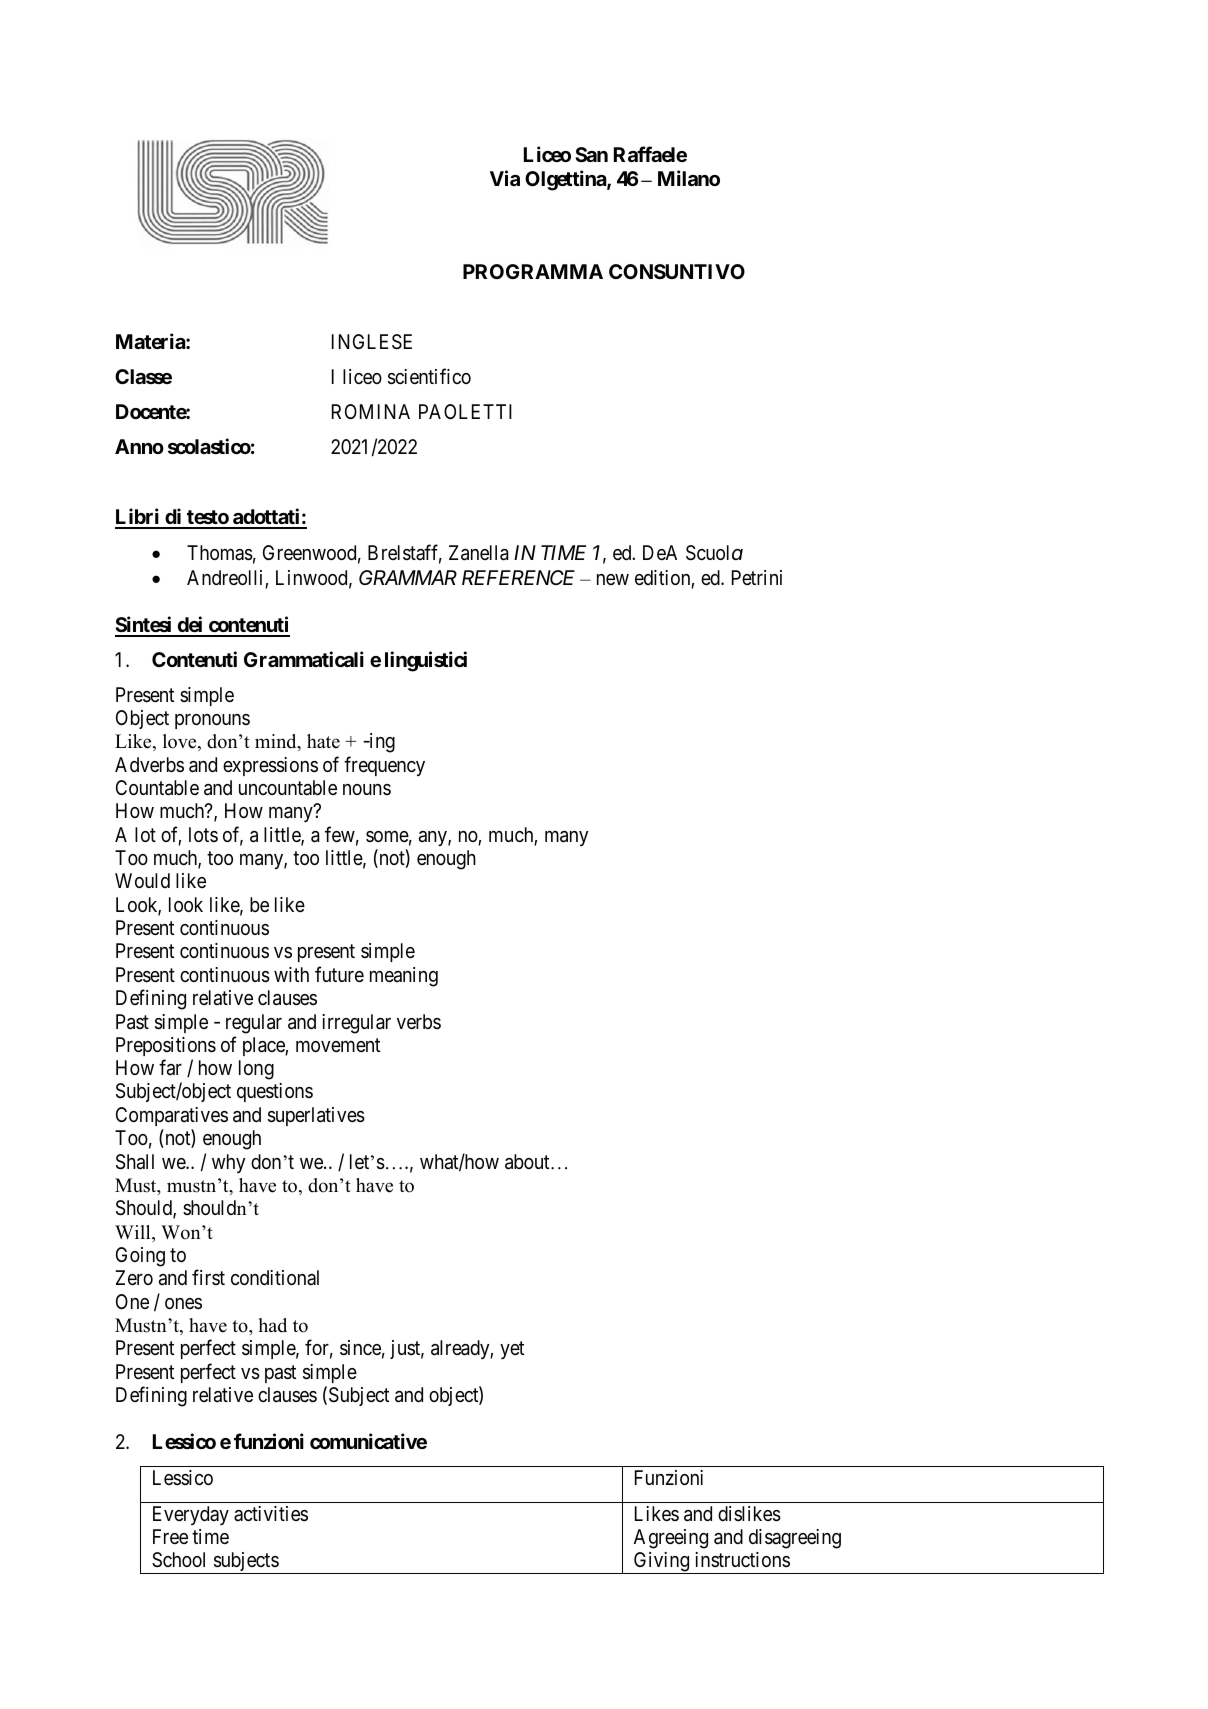  Describe the element at coordinates (170, 1067) in the image. I see `far` at that location.
